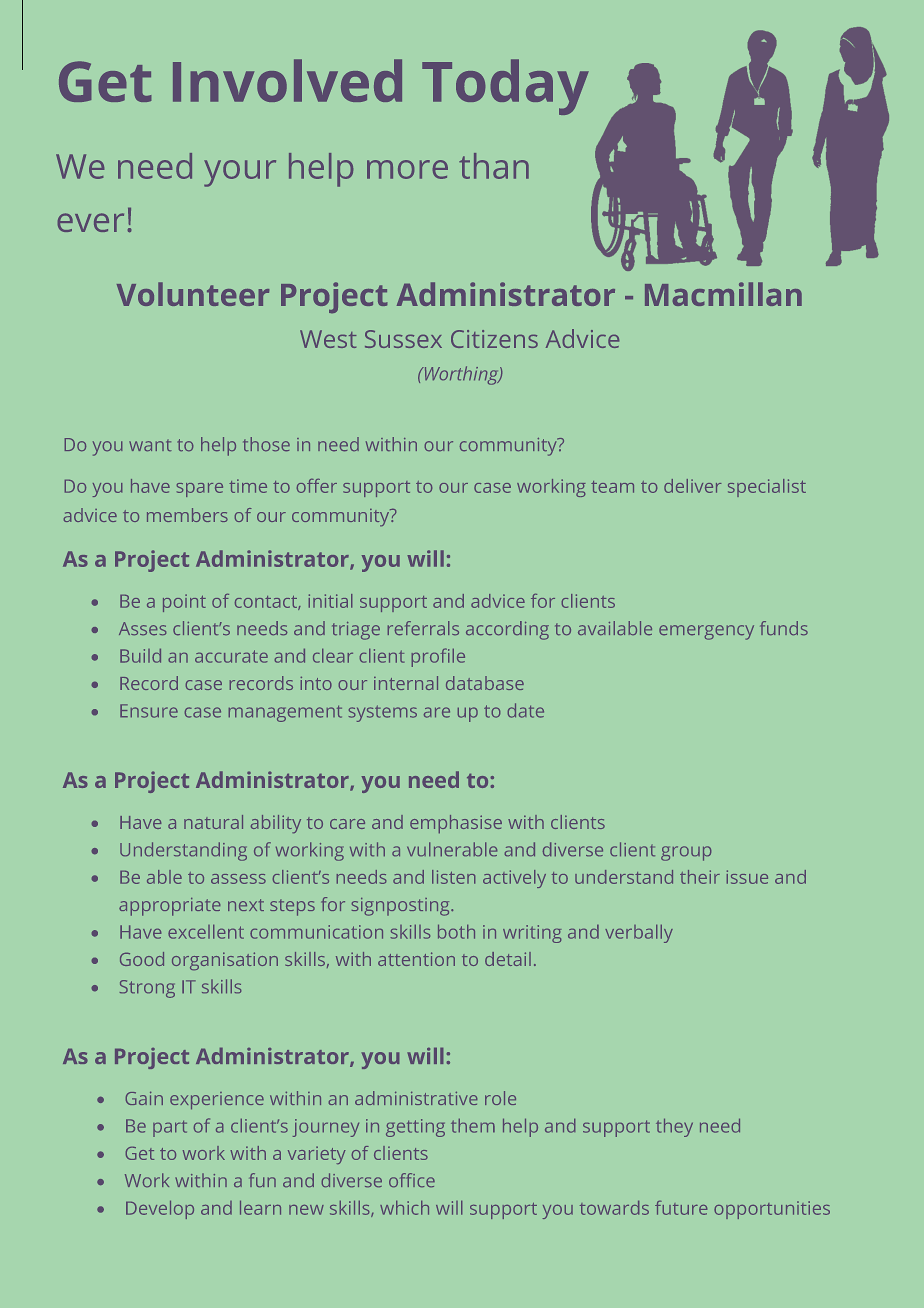  Describe the element at coordinates (505, 87) in the image. I see `Today` at that location.
